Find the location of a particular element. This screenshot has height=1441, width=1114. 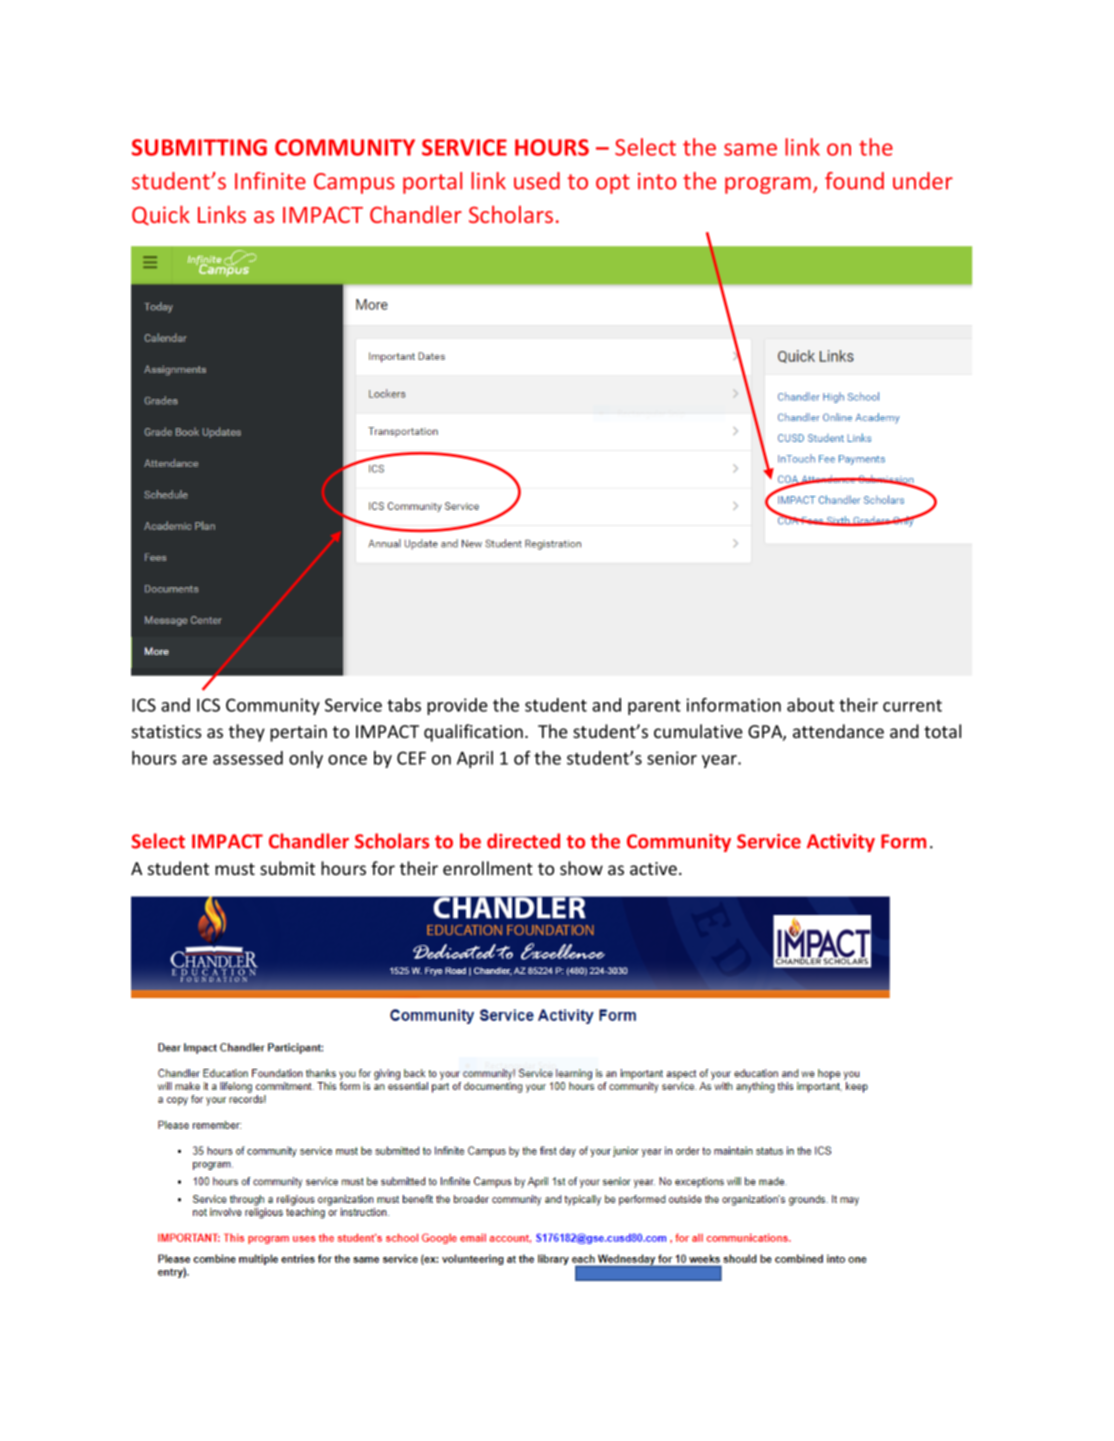

directed is located at coordinates (523, 841).
